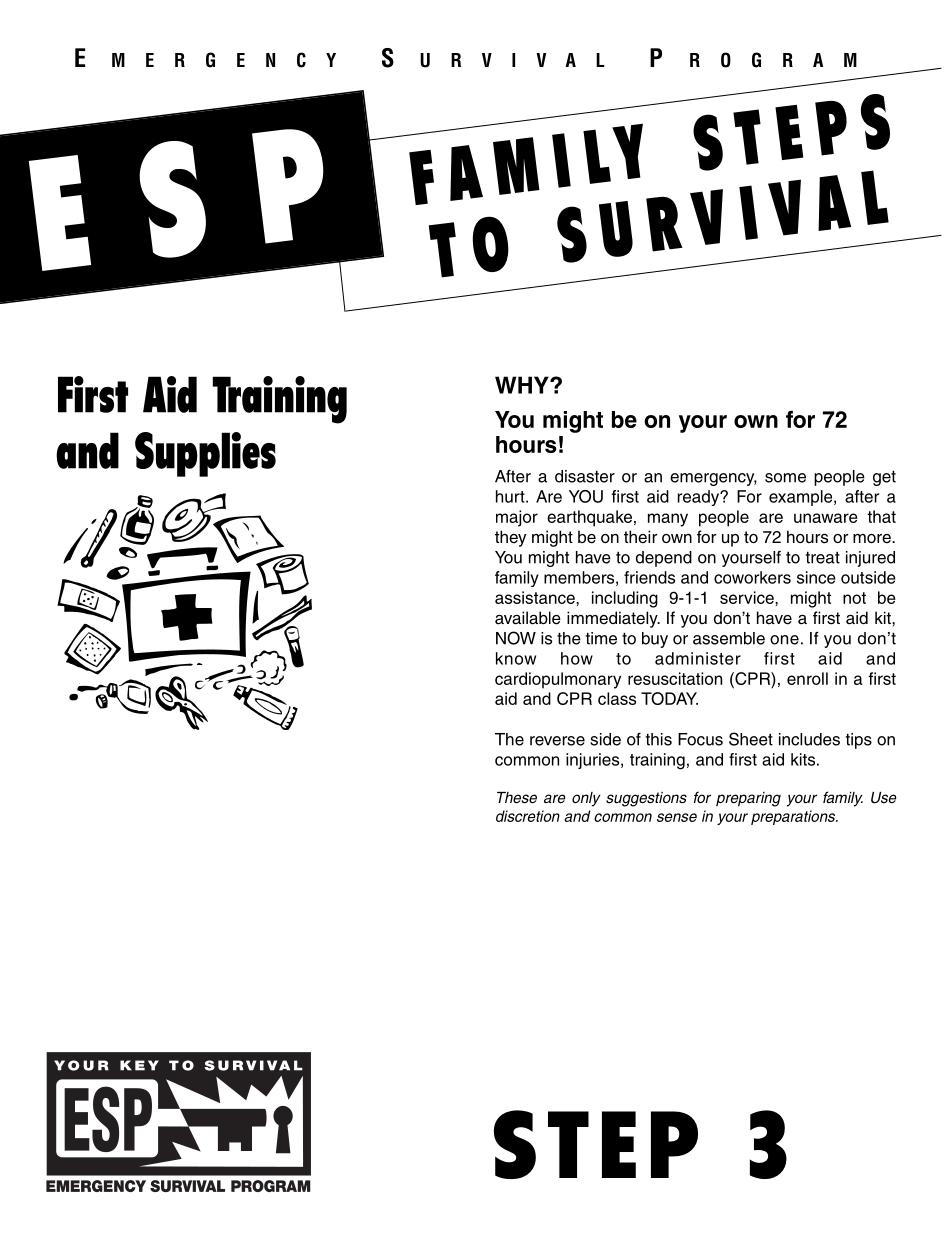 The height and width of the image is (1233, 952). I want to click on These, so click(517, 798).
